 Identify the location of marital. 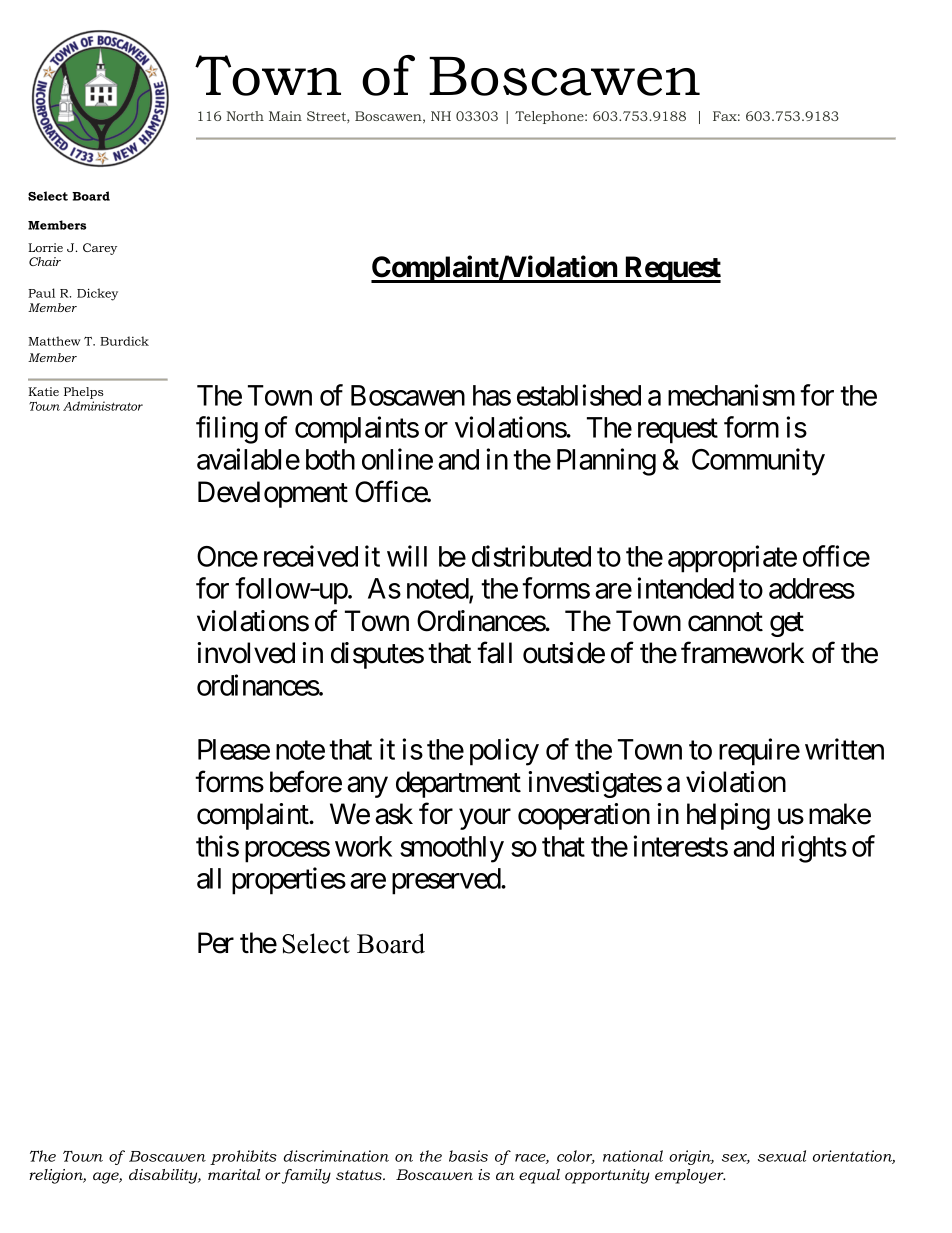
(234, 1174).
